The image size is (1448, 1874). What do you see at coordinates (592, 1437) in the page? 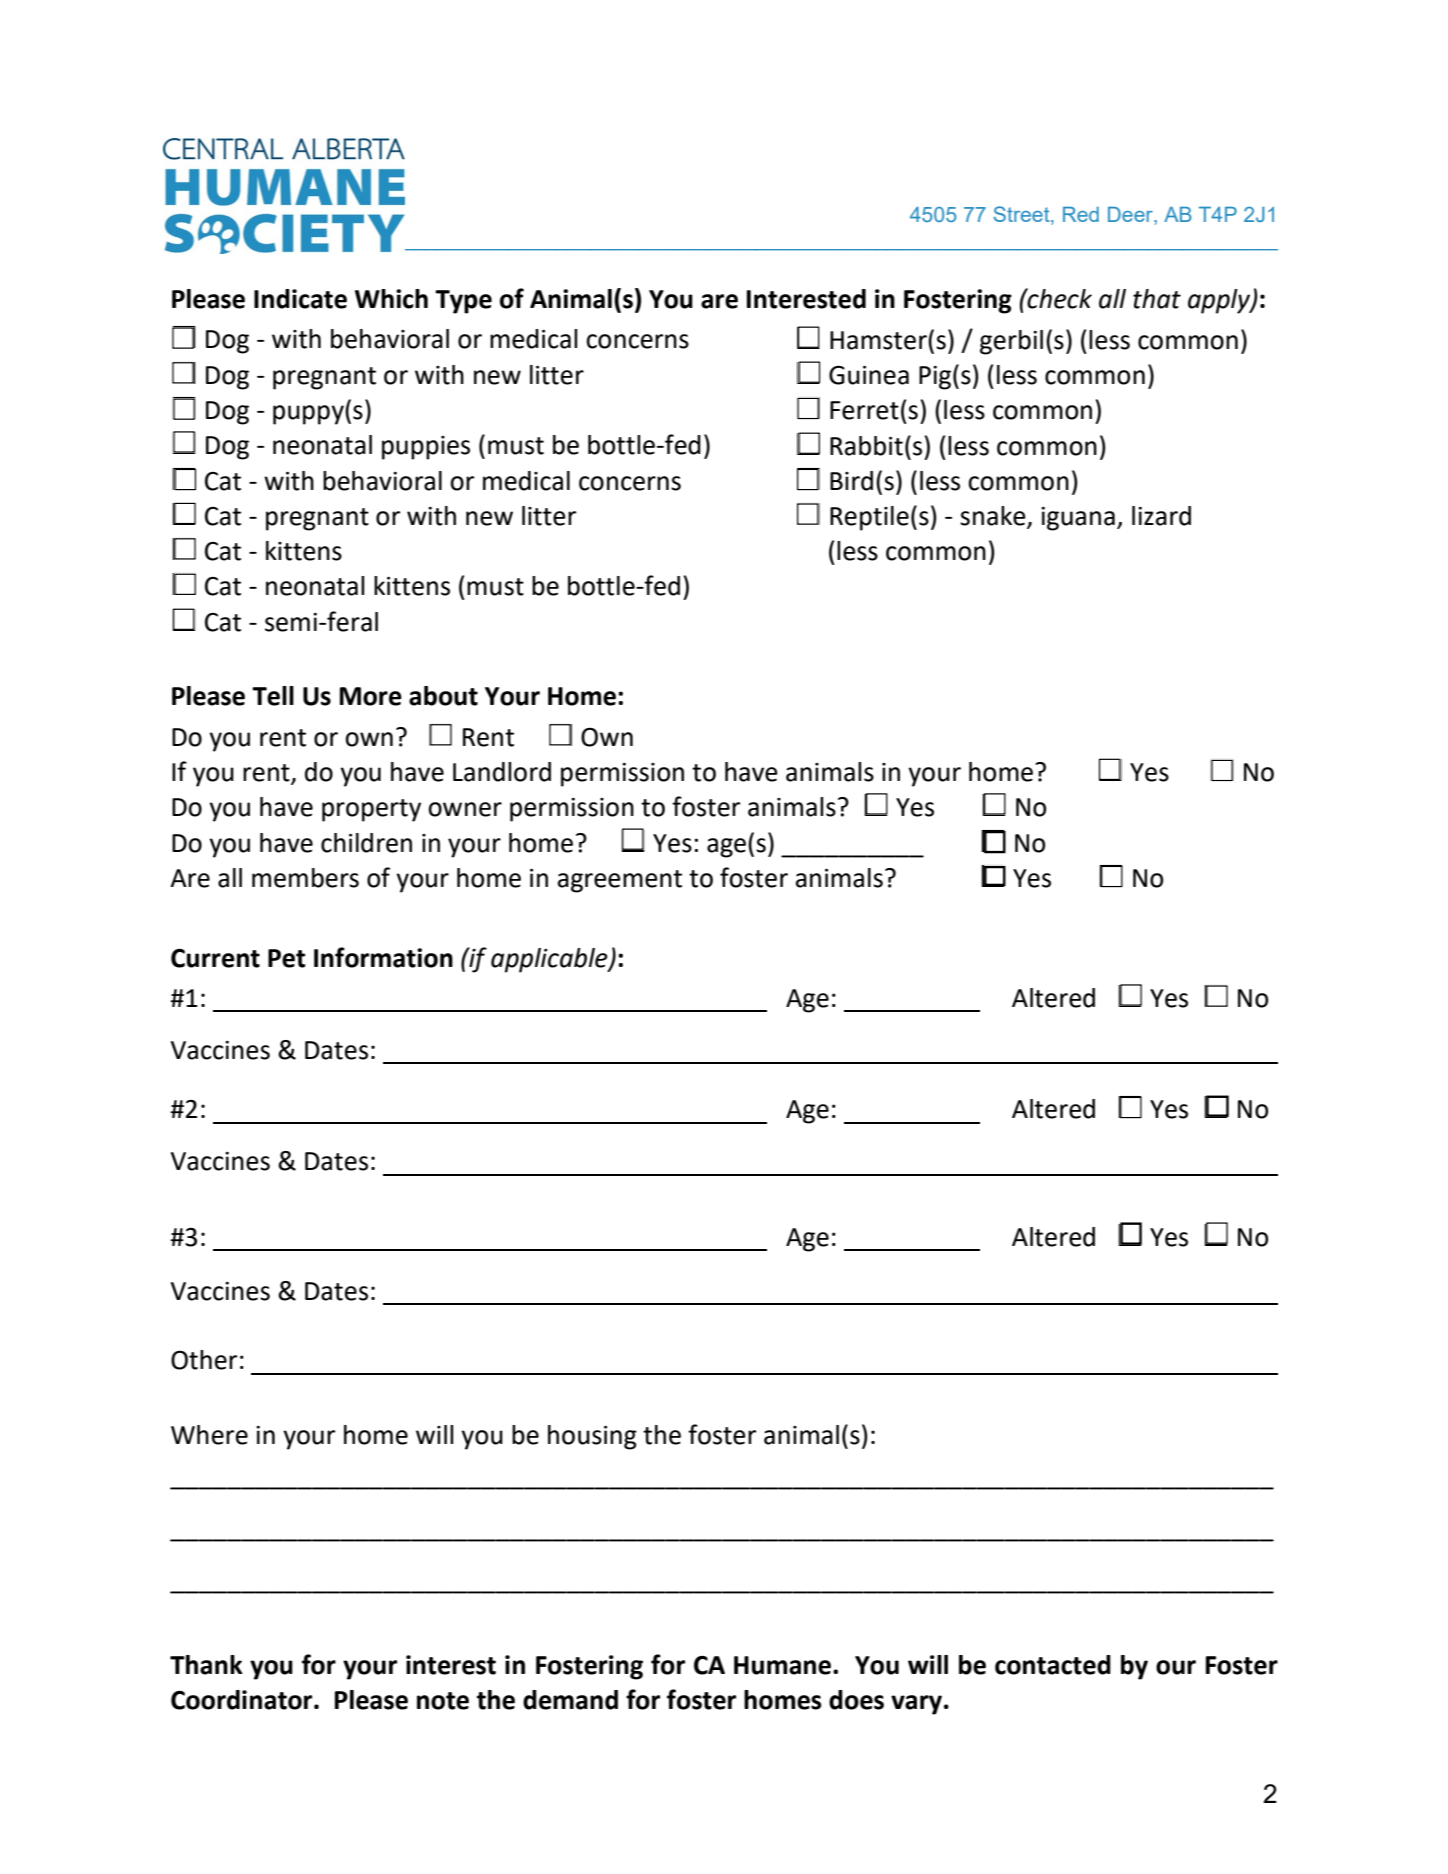
I see `housing` at bounding box center [592, 1437].
